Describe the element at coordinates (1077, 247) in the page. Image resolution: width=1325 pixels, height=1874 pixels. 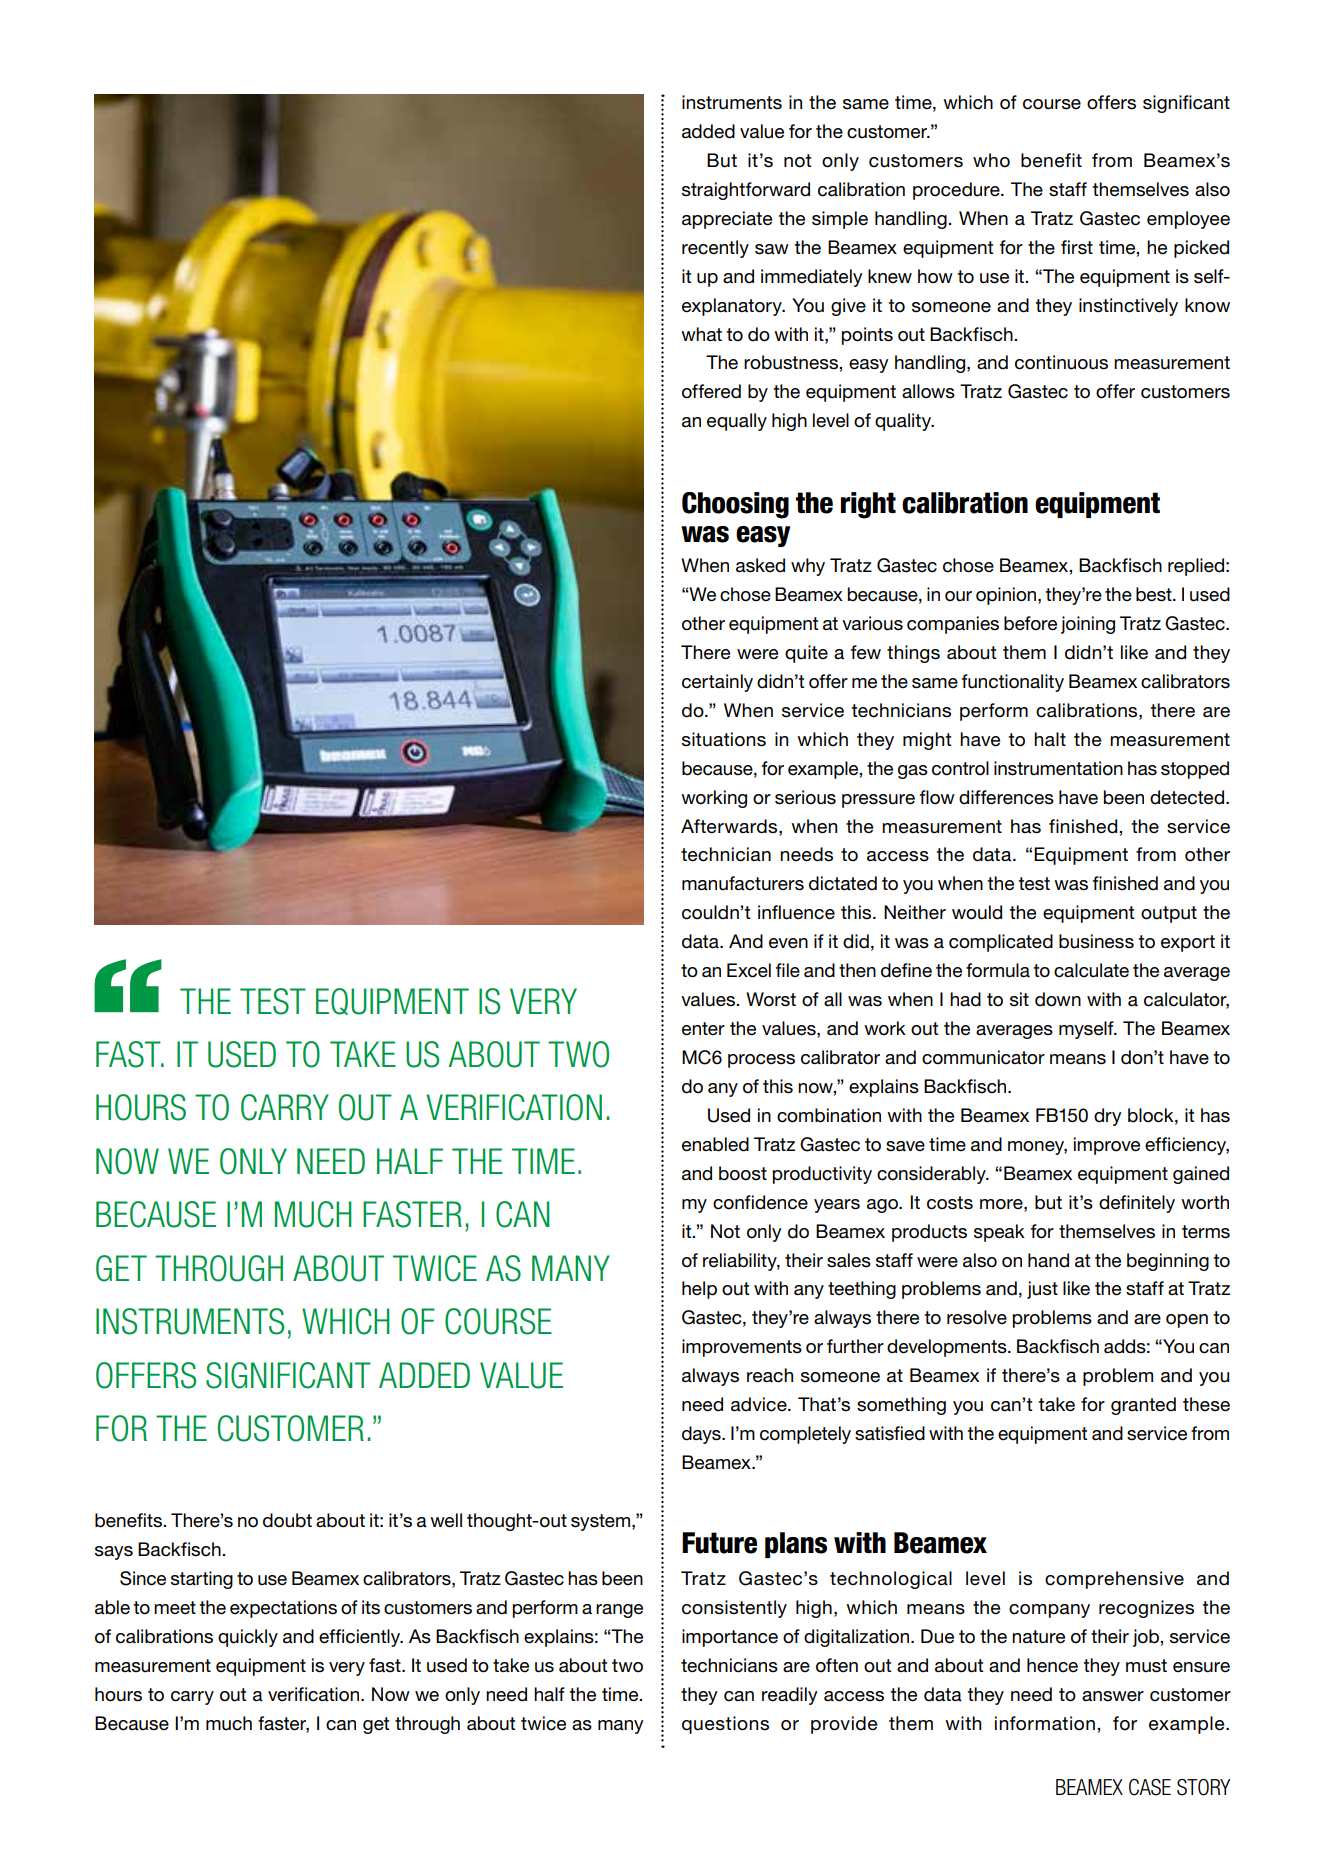
I see `first` at that location.
